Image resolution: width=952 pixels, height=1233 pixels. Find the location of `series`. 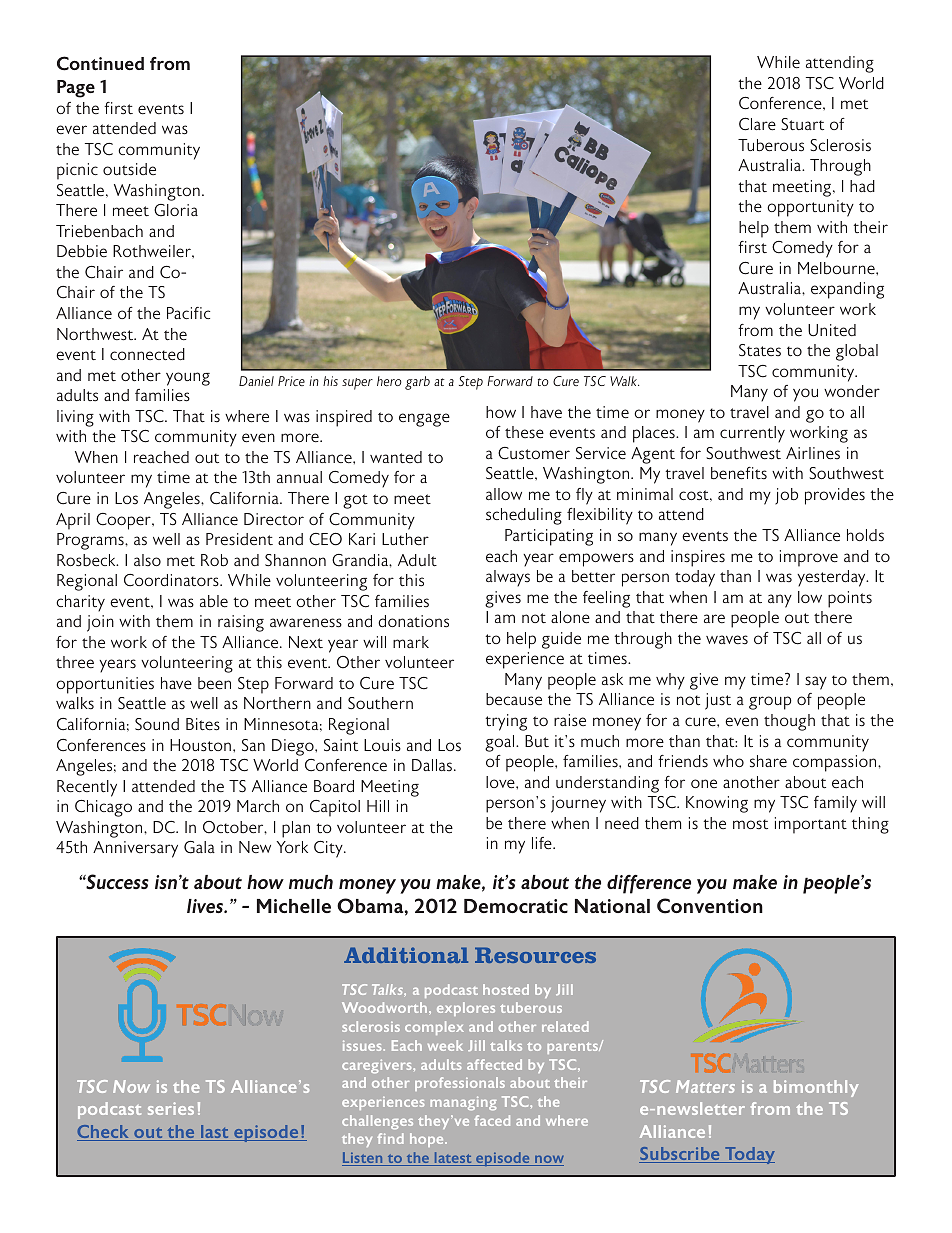

series is located at coordinates (171, 1108).
